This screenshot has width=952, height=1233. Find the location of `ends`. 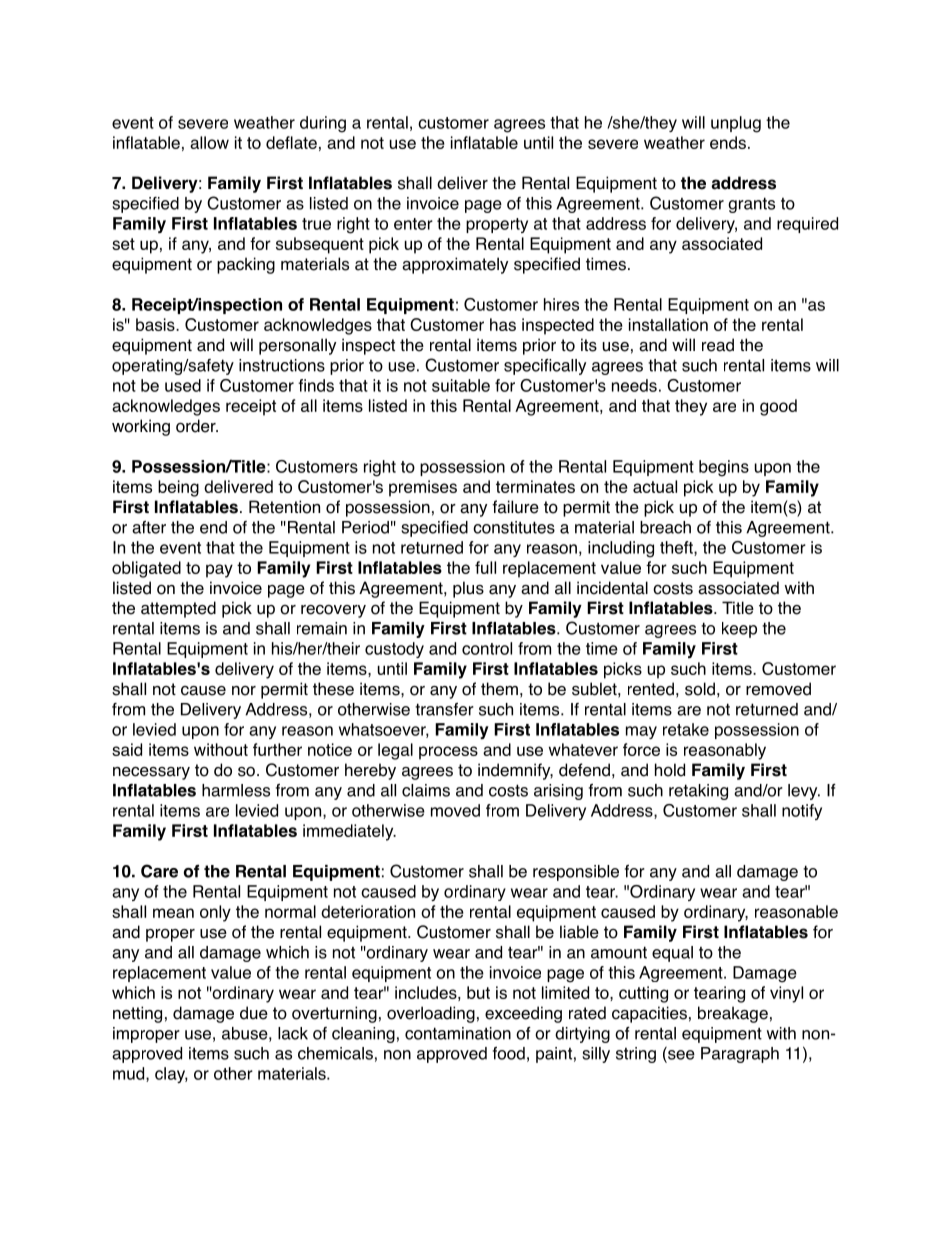

ends is located at coordinates (728, 142).
